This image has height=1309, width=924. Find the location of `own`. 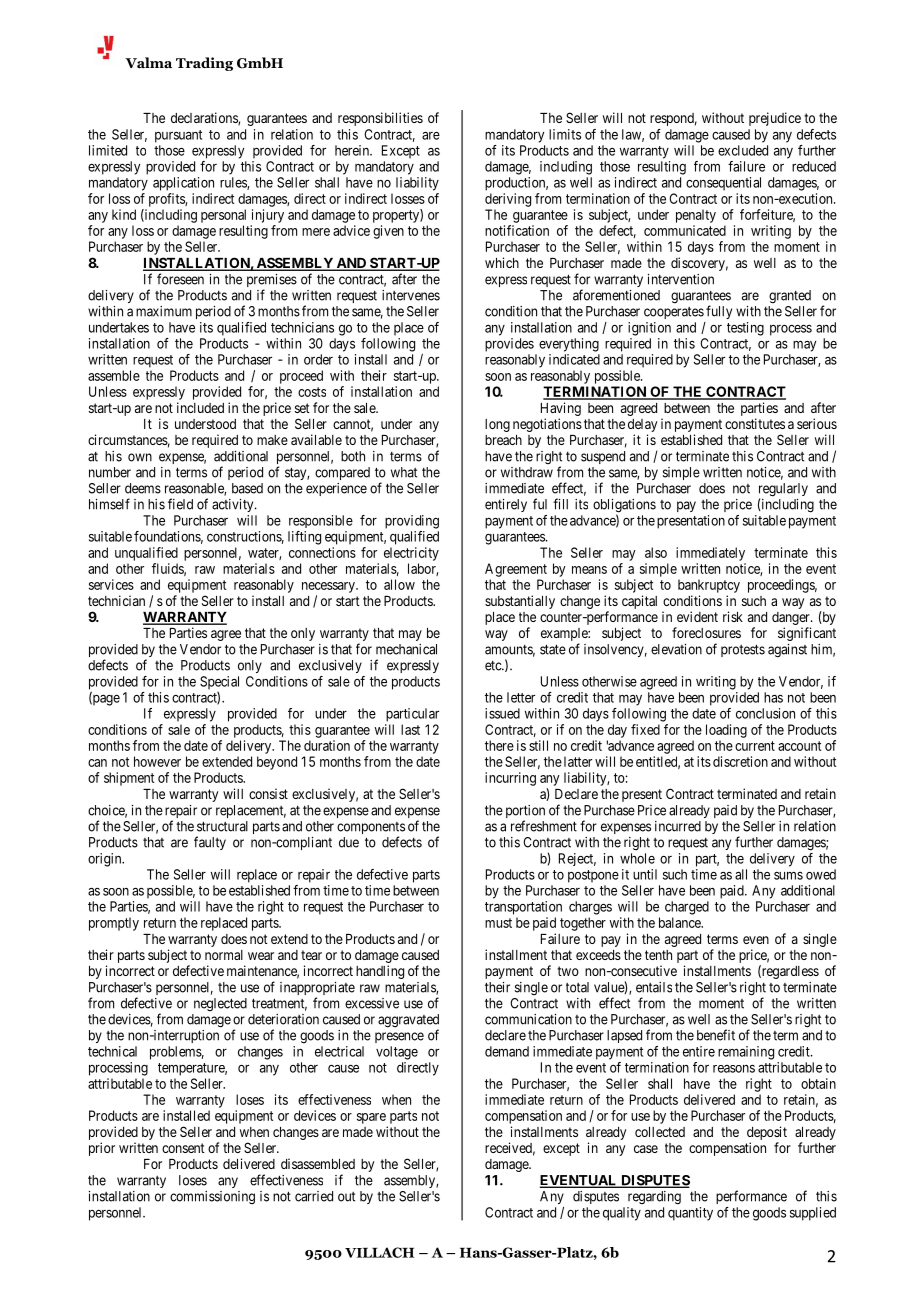

own is located at coordinates (140, 457).
